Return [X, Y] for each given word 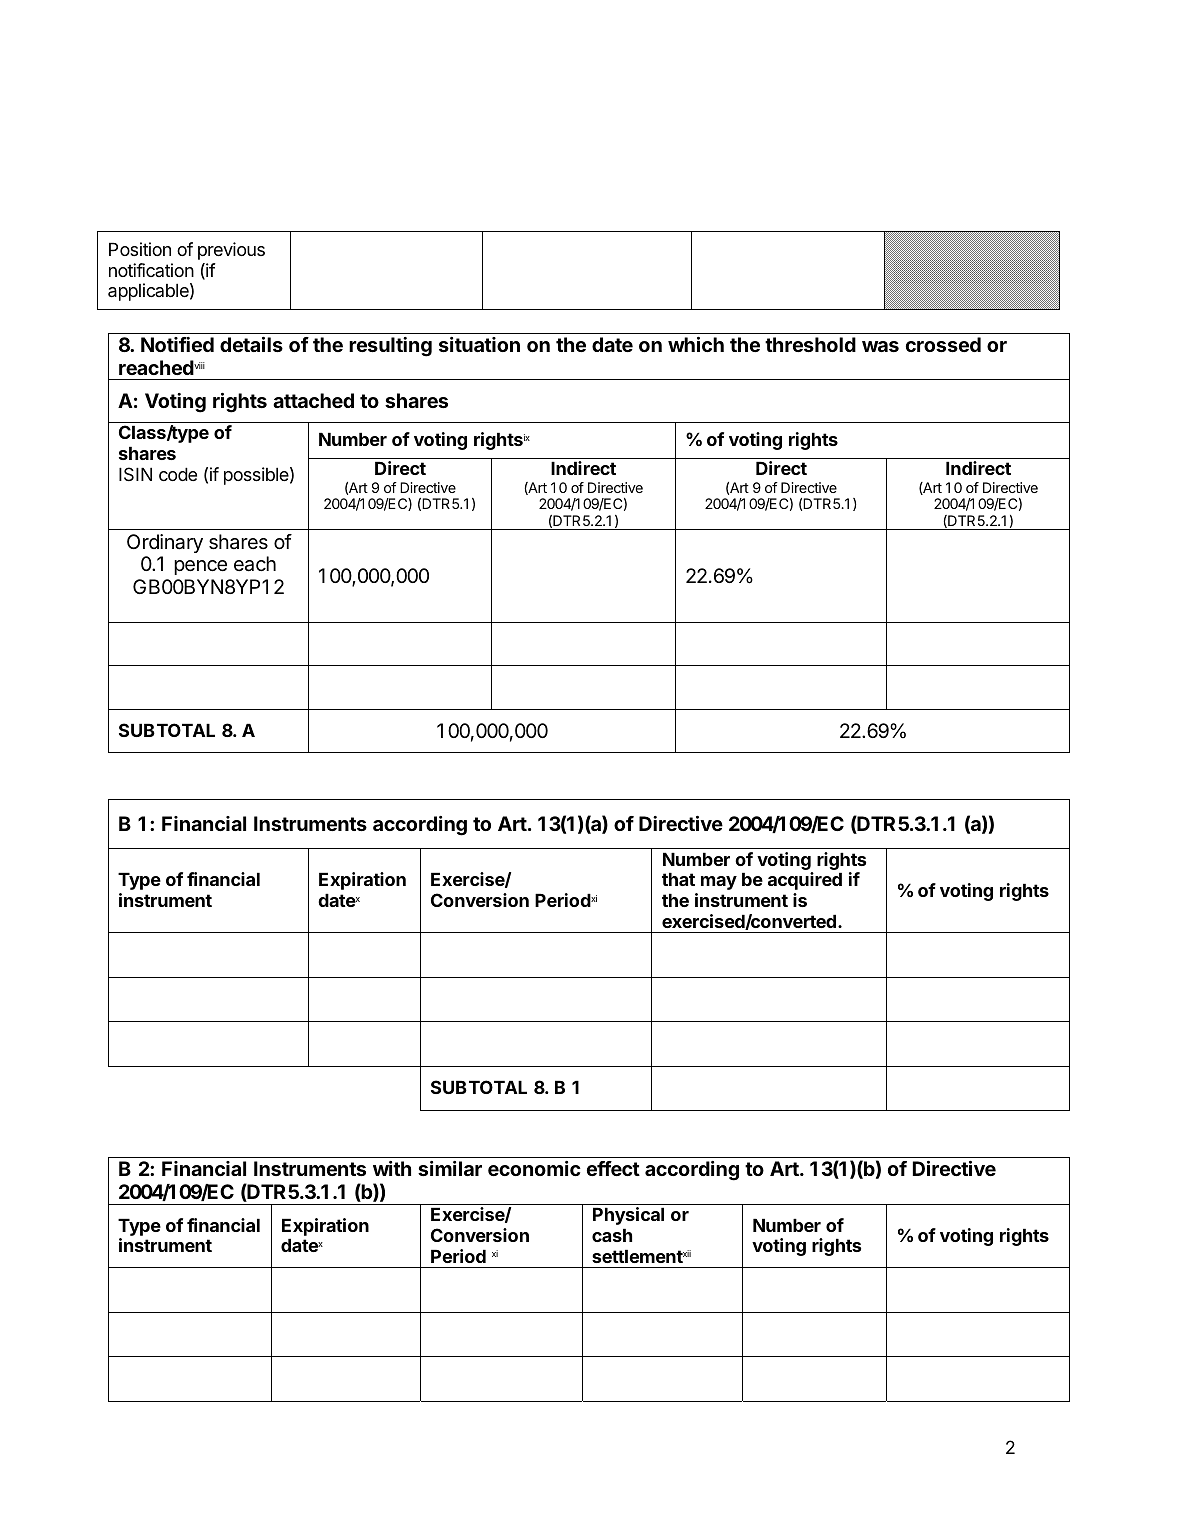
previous [231, 251]
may [719, 883]
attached [313, 400]
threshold [810, 344]
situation [479, 344]
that [678, 879]
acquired [805, 881]
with [392, 1168]
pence [200, 567]
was [880, 346]
